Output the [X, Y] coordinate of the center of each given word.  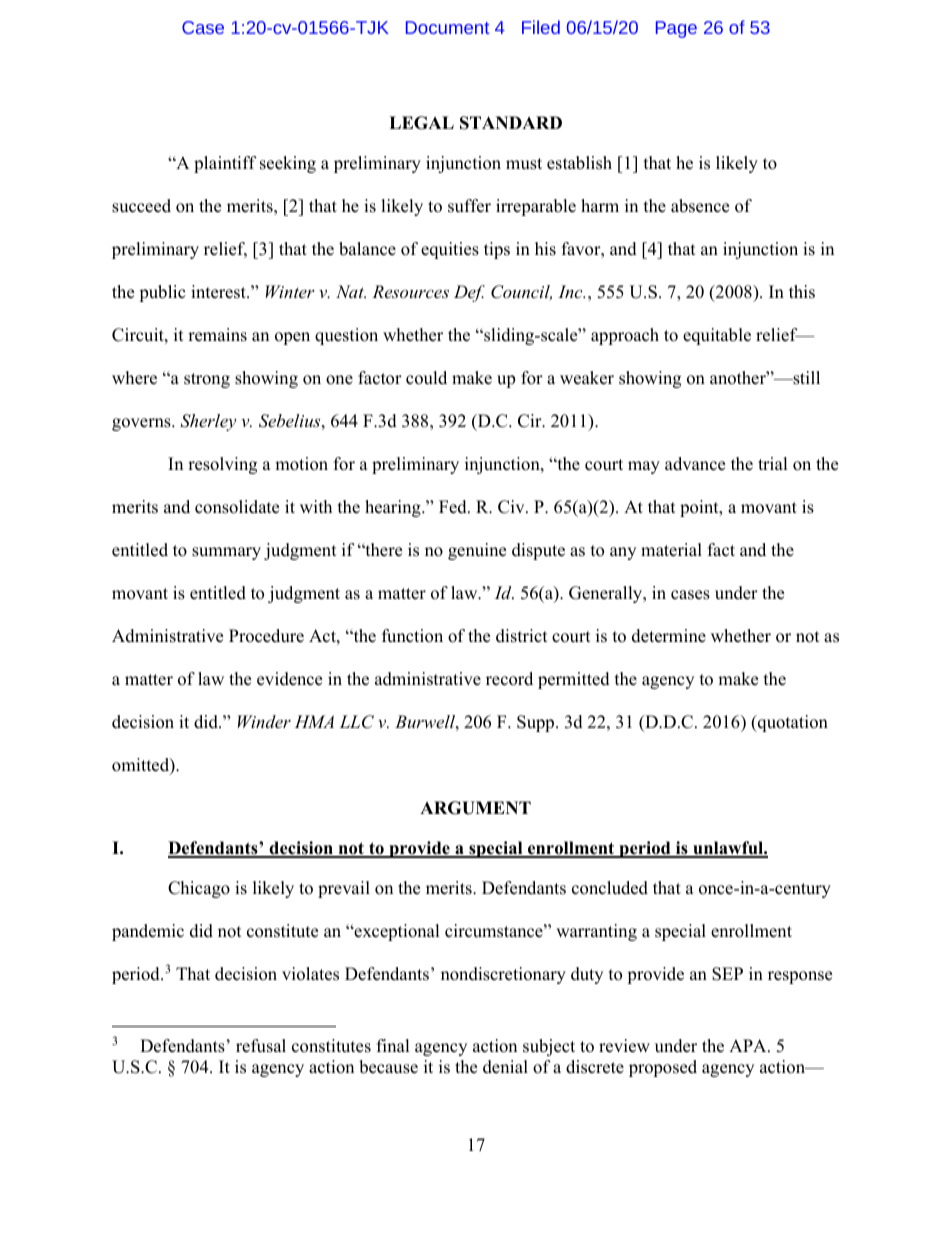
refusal [261, 1046]
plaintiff [225, 164]
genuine [477, 551]
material [671, 550]
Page [676, 29]
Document [447, 27]
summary [226, 553]
